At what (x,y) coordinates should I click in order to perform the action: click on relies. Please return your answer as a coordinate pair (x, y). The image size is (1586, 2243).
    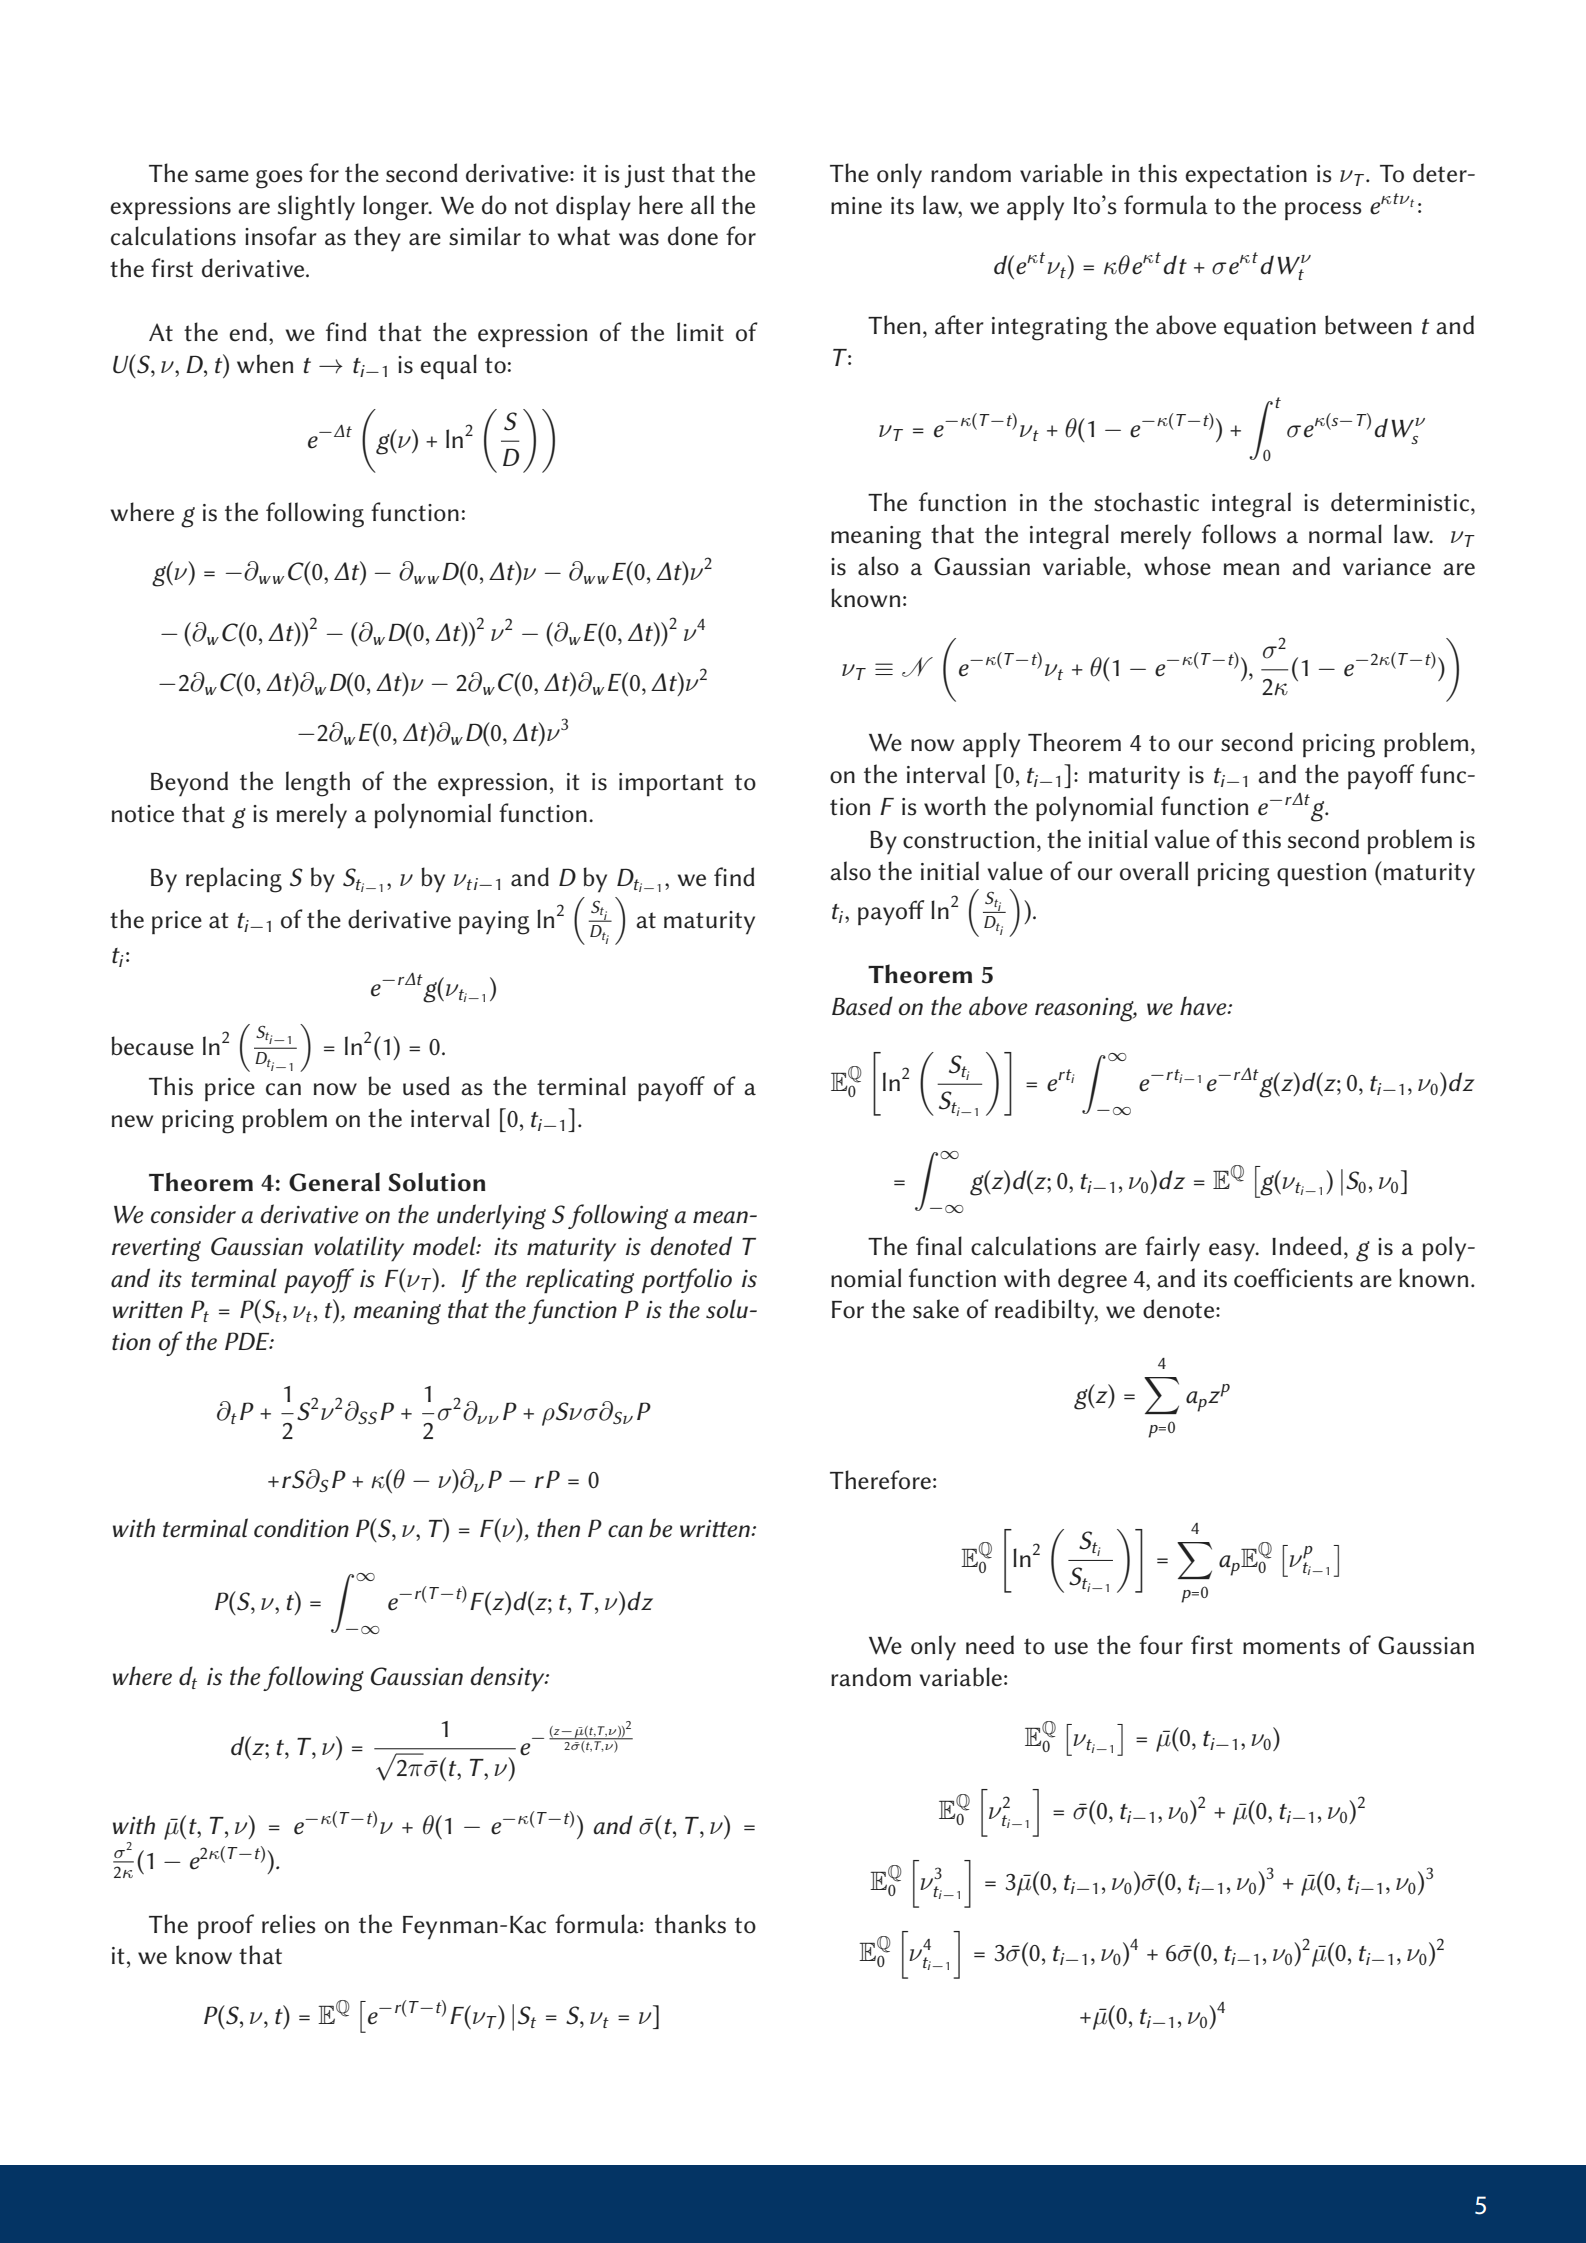
    Looking at the image, I should click on (289, 1924).
